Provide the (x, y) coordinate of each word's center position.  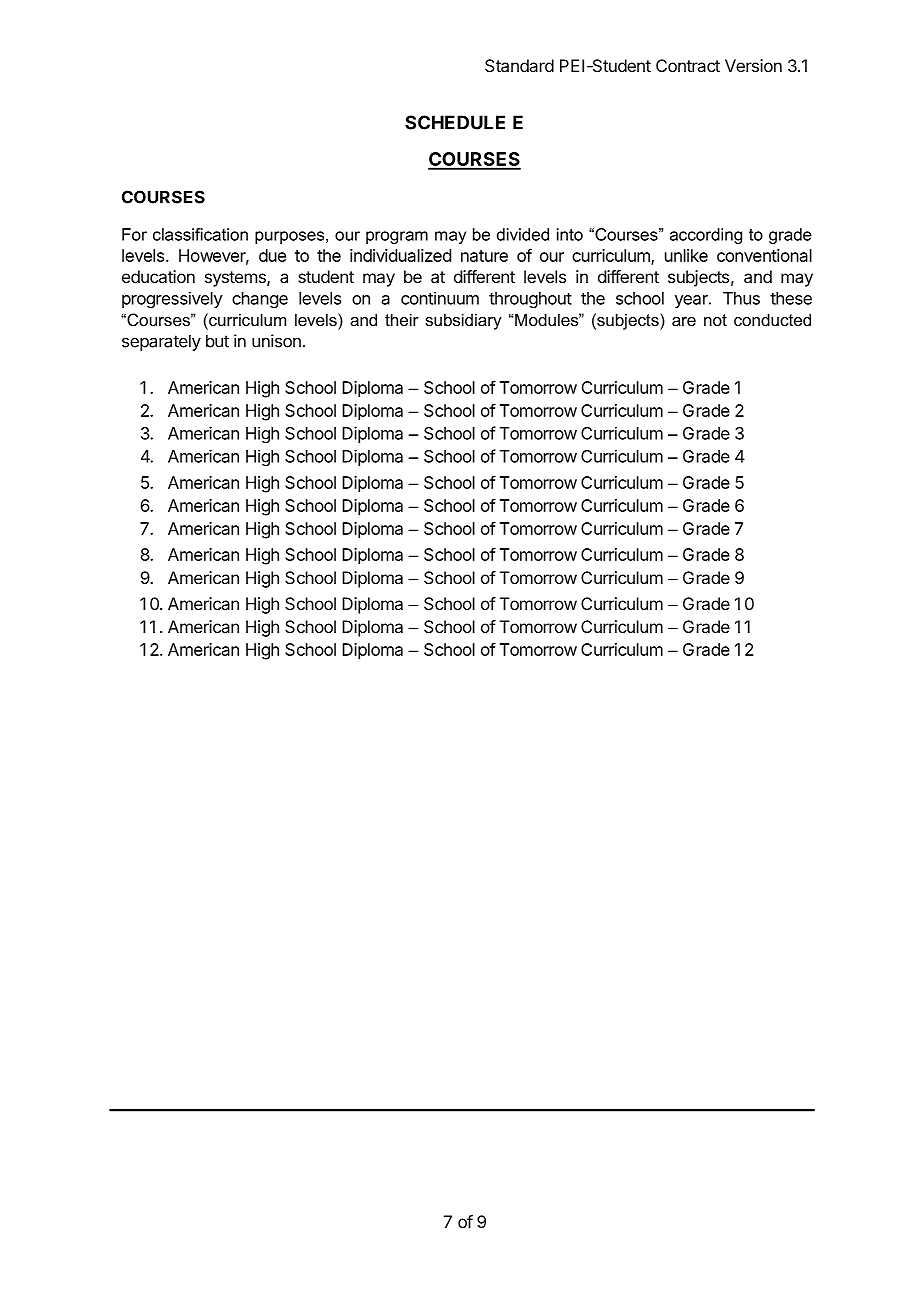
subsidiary (463, 321)
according (706, 236)
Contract (688, 65)
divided (523, 234)
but (217, 341)
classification (200, 234)
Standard (519, 65)
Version (753, 65)
